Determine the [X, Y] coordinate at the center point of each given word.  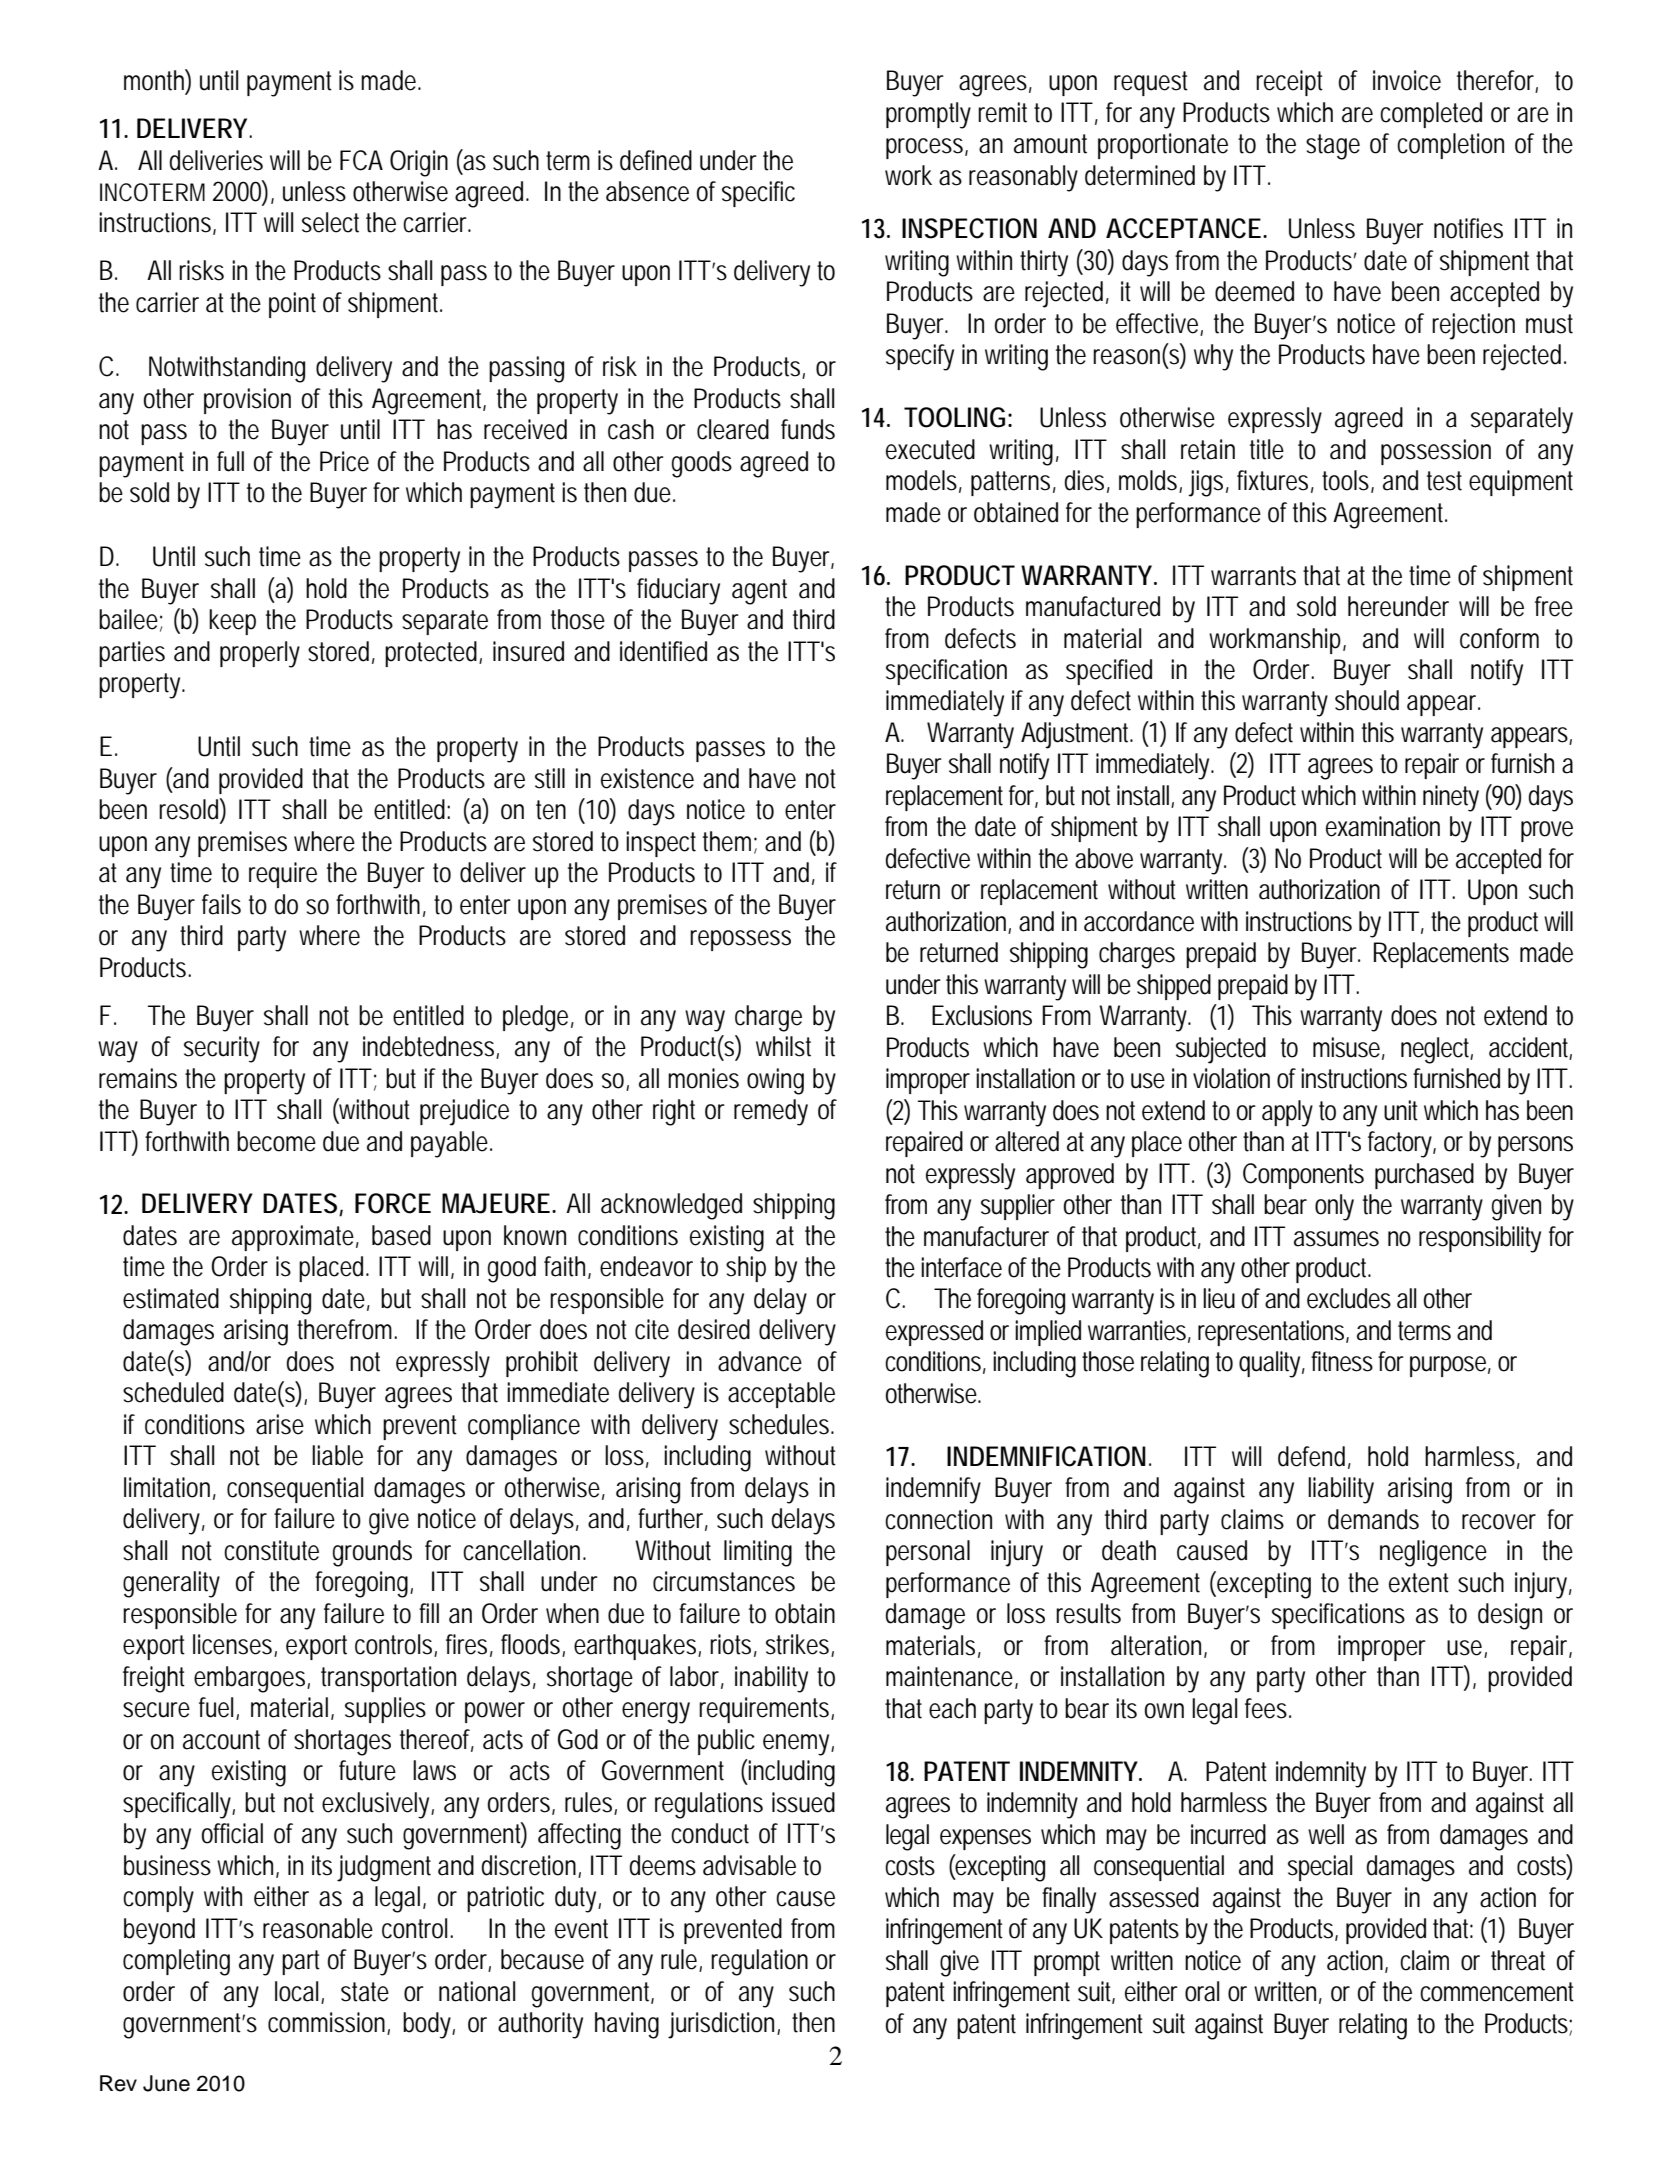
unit [1401, 1110]
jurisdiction [721, 2025]
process [924, 148]
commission [326, 2022]
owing [775, 1081]
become [276, 1141]
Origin [419, 163]
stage [1333, 147]
